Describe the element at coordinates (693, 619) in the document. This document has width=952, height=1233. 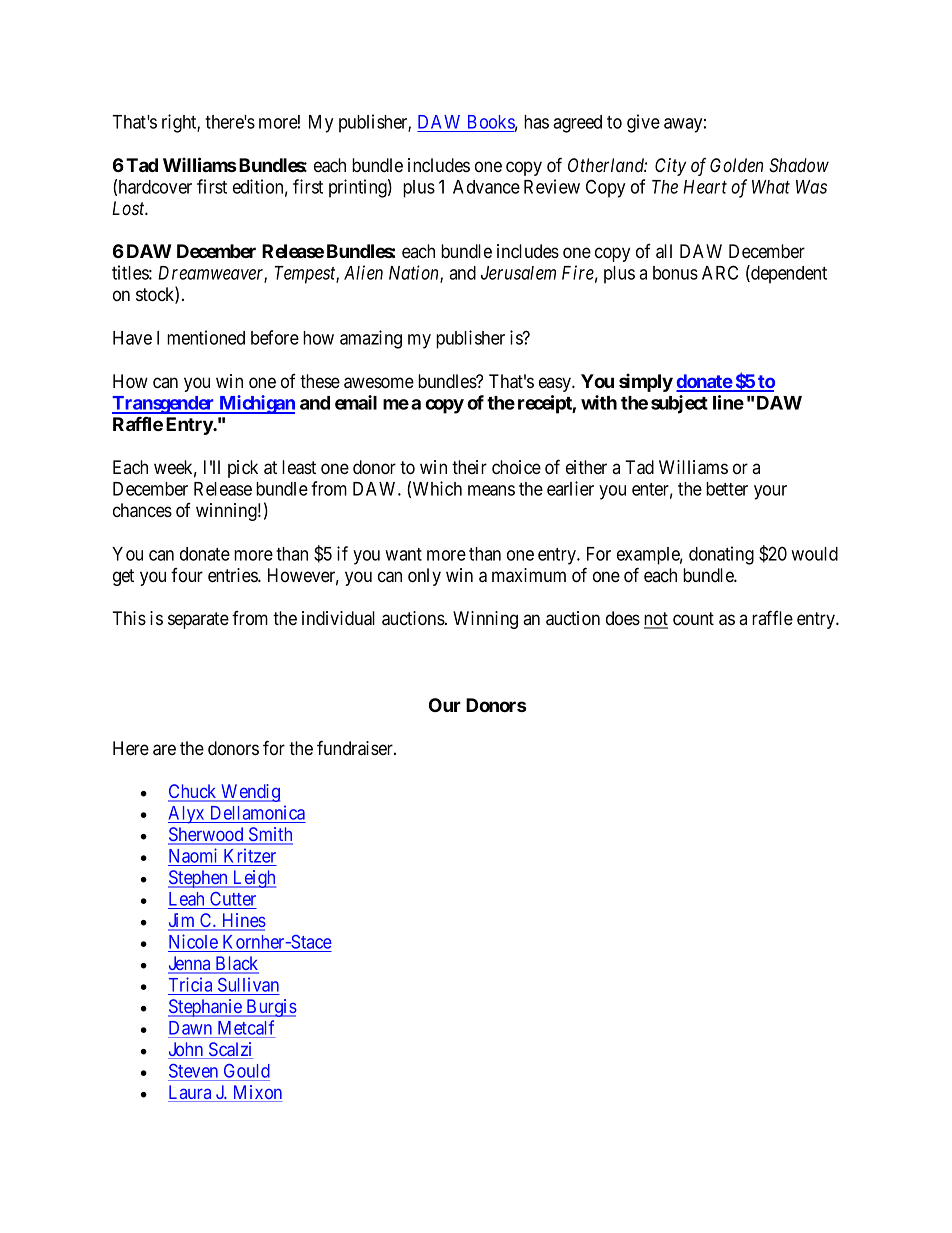
I see `count` at that location.
